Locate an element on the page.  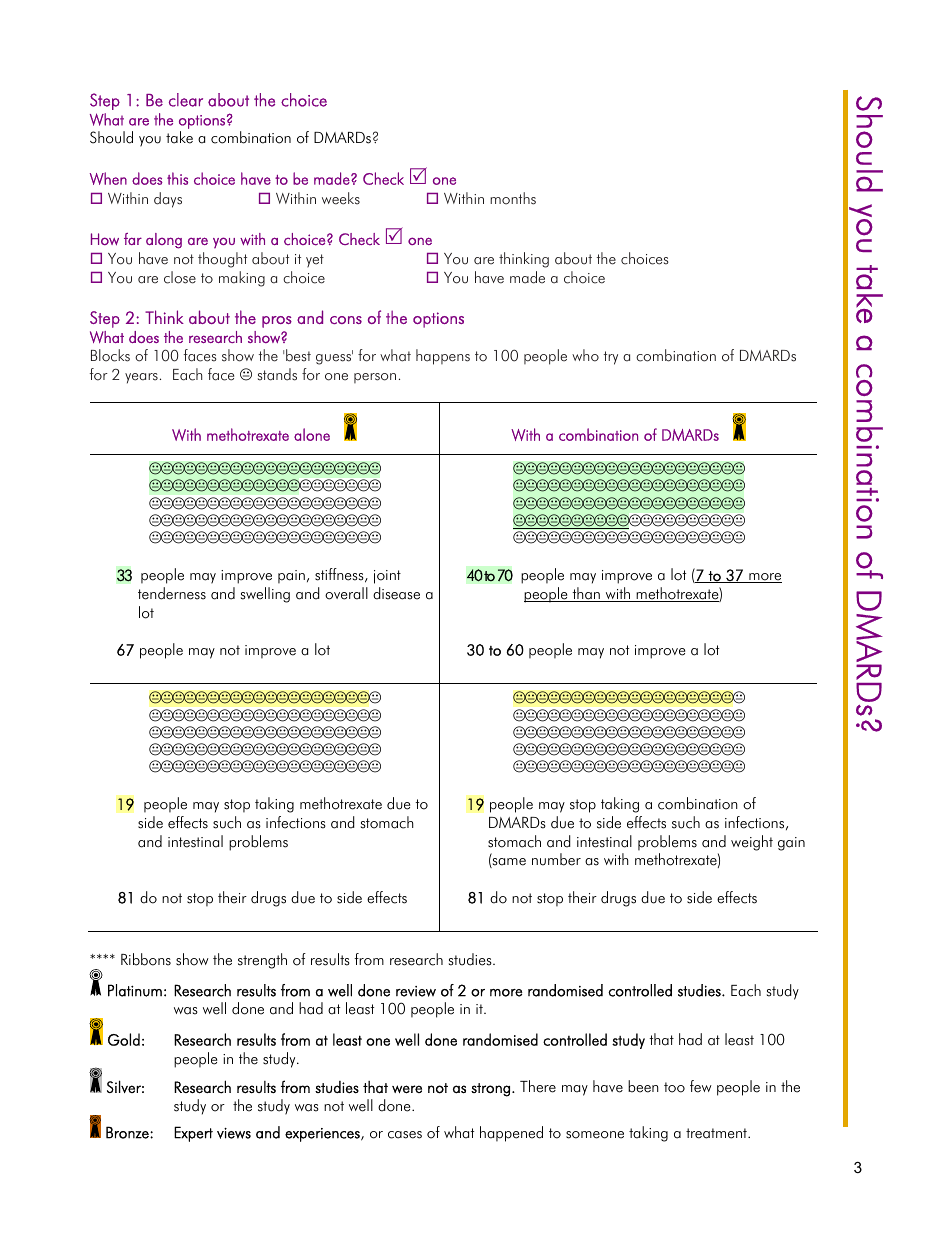
tenderness is located at coordinates (172, 593).
